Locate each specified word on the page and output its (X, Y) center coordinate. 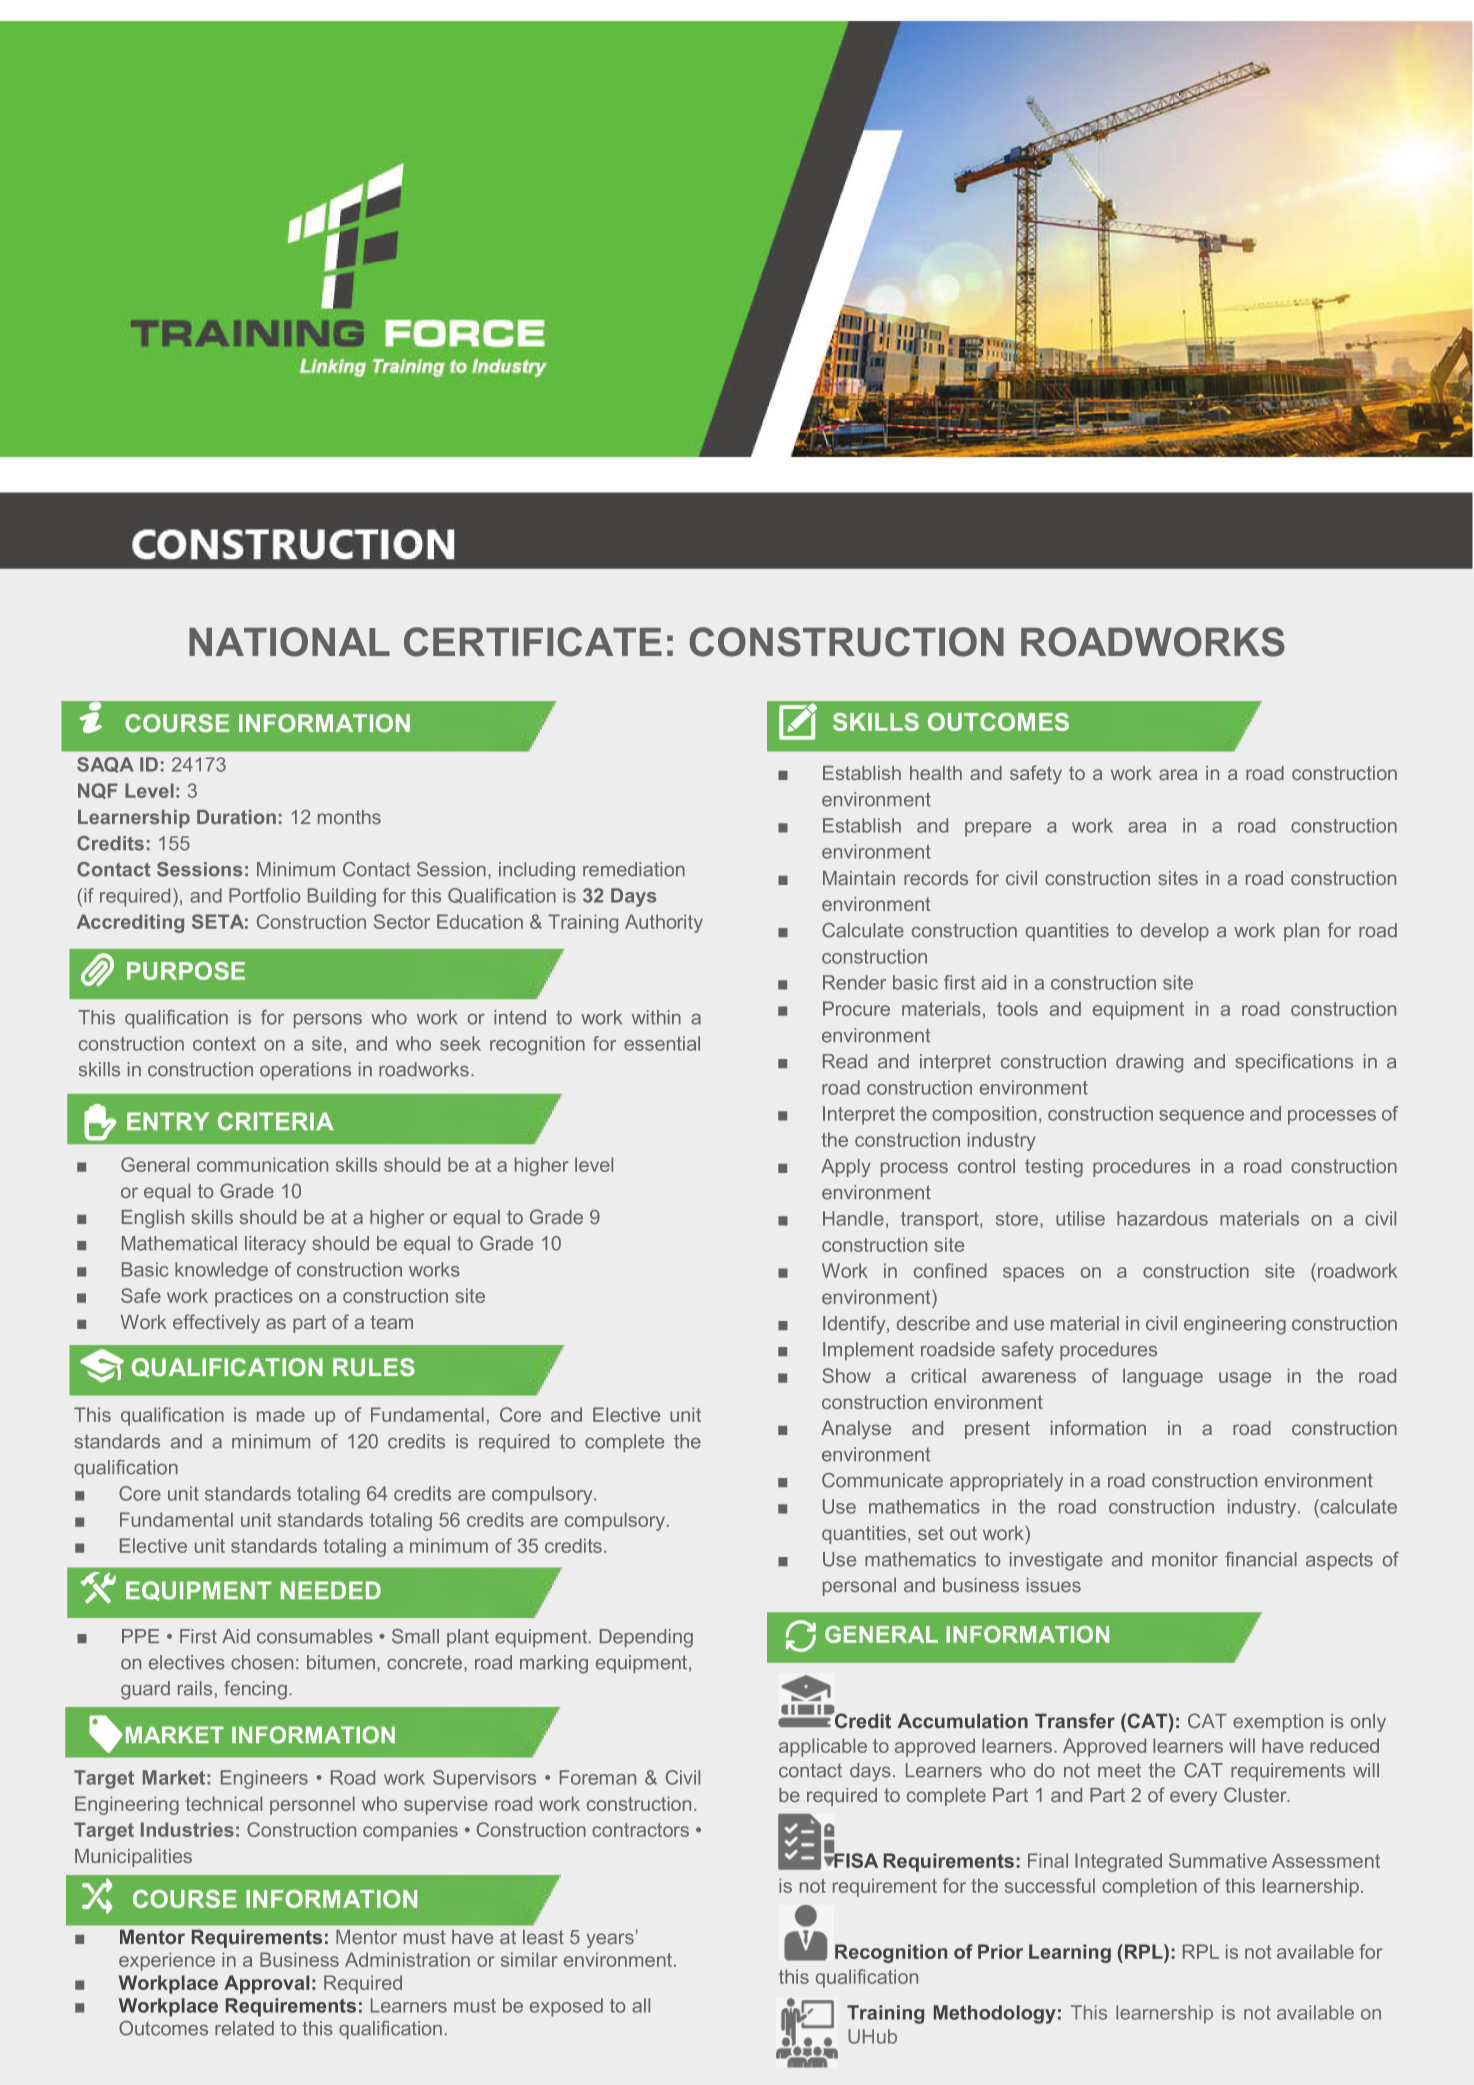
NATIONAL (289, 642)
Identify (855, 1325)
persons (328, 1021)
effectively (216, 1323)
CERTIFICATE (533, 642)
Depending (646, 1638)
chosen (262, 1662)
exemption (1278, 1723)
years (610, 1940)
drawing (1149, 1063)
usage (1245, 1379)
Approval (266, 1984)
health (936, 773)
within (656, 1017)
